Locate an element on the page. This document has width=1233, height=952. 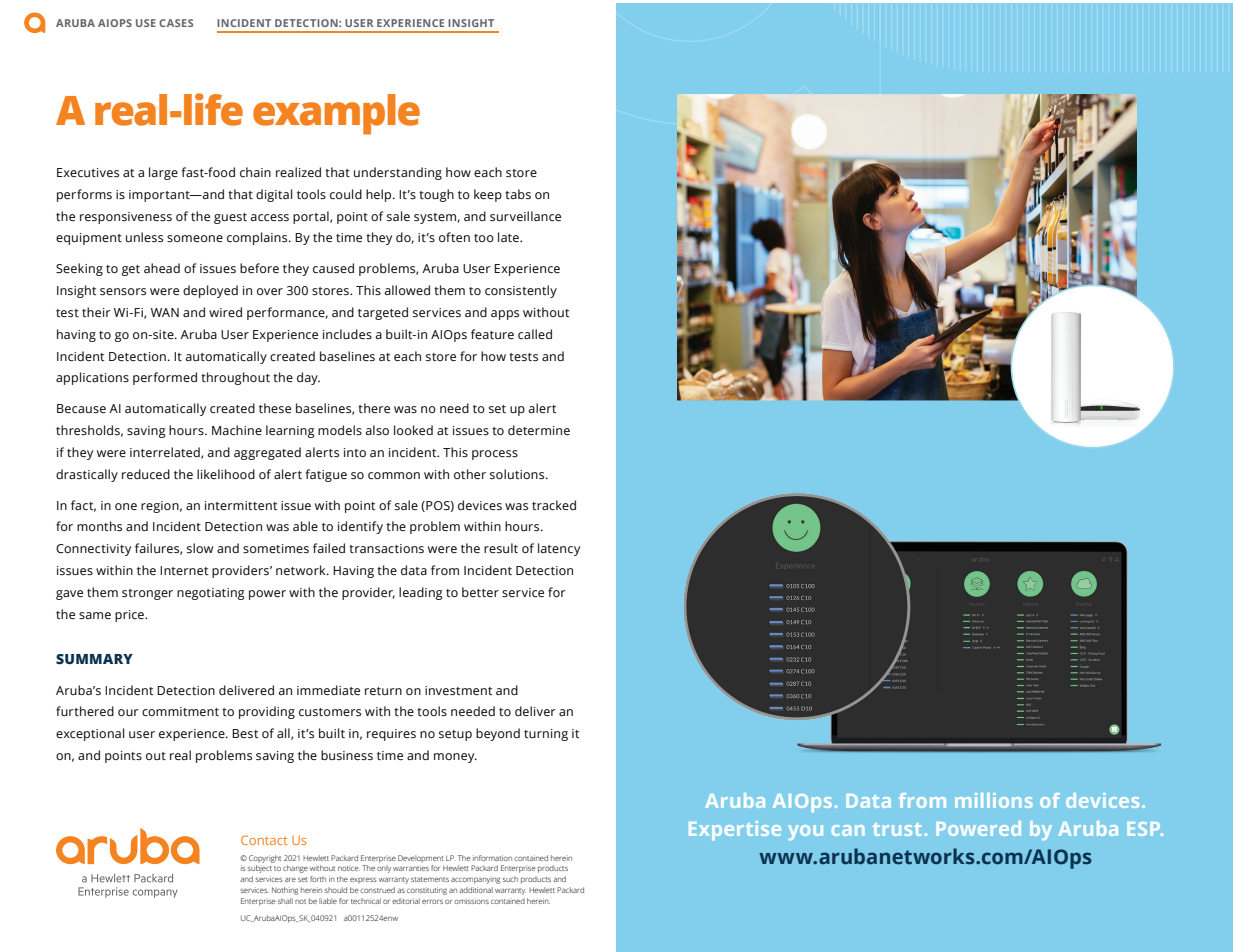
example is located at coordinates (336, 114).
